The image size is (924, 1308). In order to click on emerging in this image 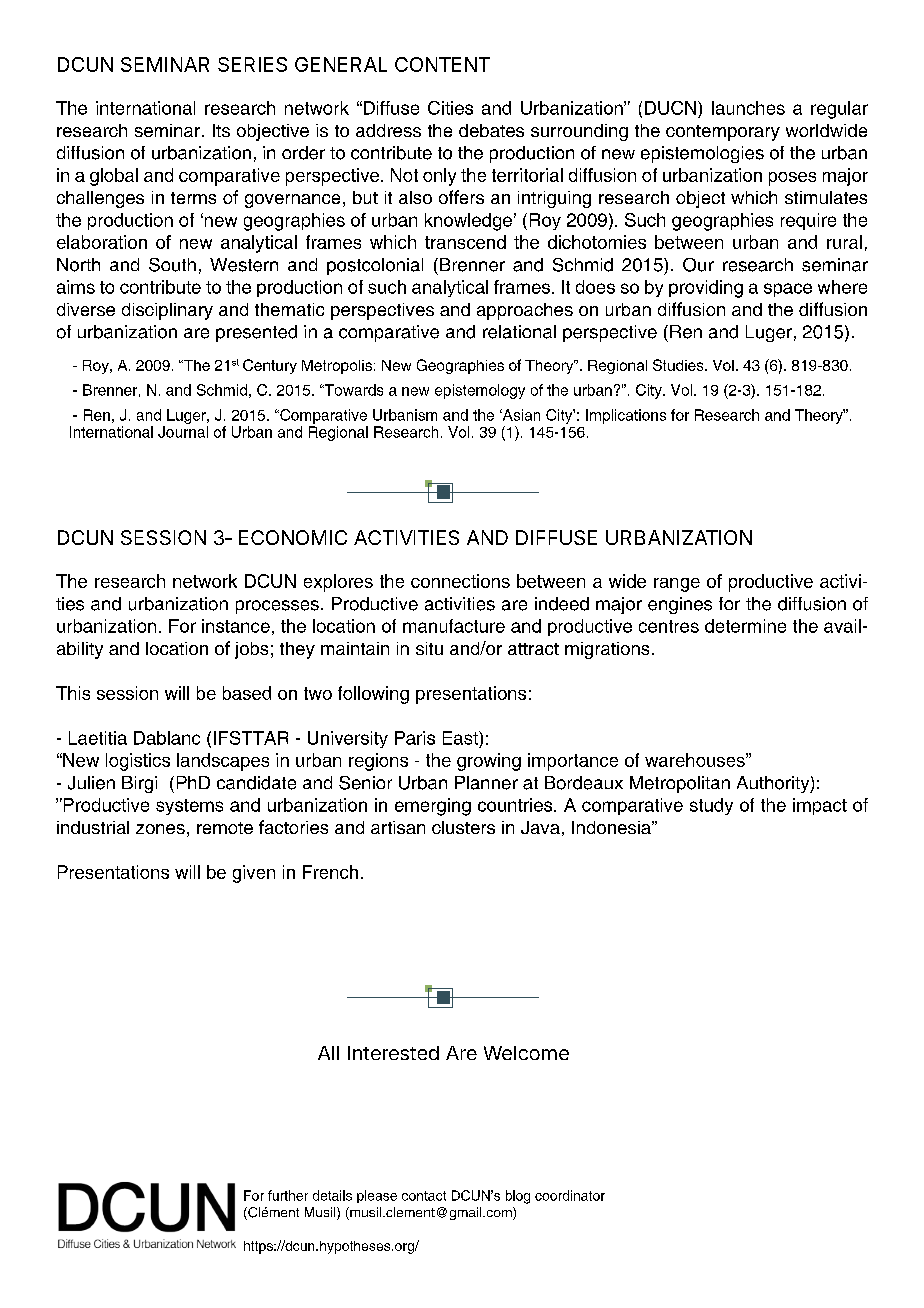, I will do `click(433, 807)`.
